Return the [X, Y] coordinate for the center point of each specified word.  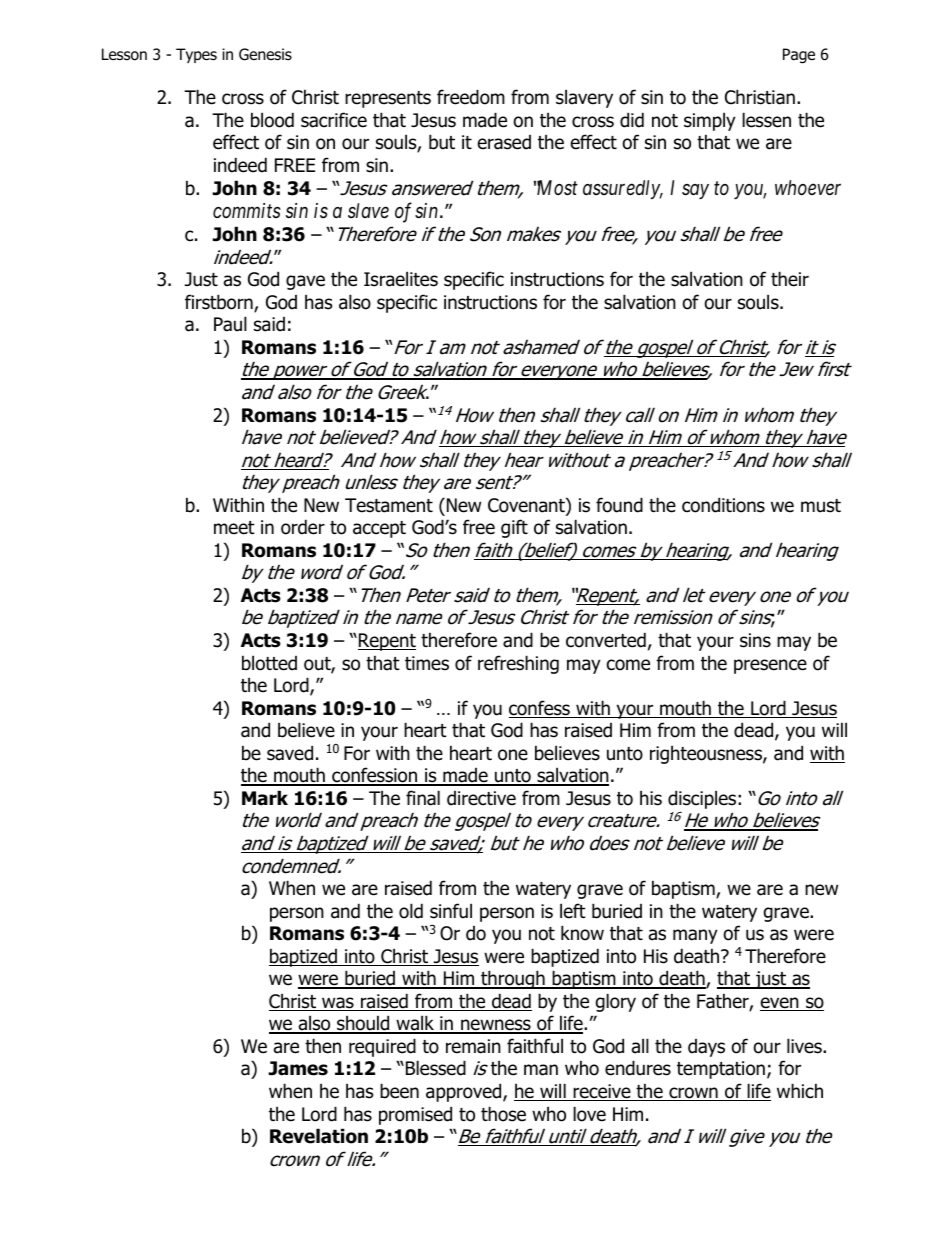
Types [196, 55]
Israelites [401, 279]
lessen [766, 120]
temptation [721, 1070]
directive [481, 798]
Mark [265, 798]
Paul [230, 324]
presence [770, 666]
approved [465, 1092]
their [790, 279]
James [298, 1068]
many [695, 936]
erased [504, 142]
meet [234, 528]
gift [514, 528]
